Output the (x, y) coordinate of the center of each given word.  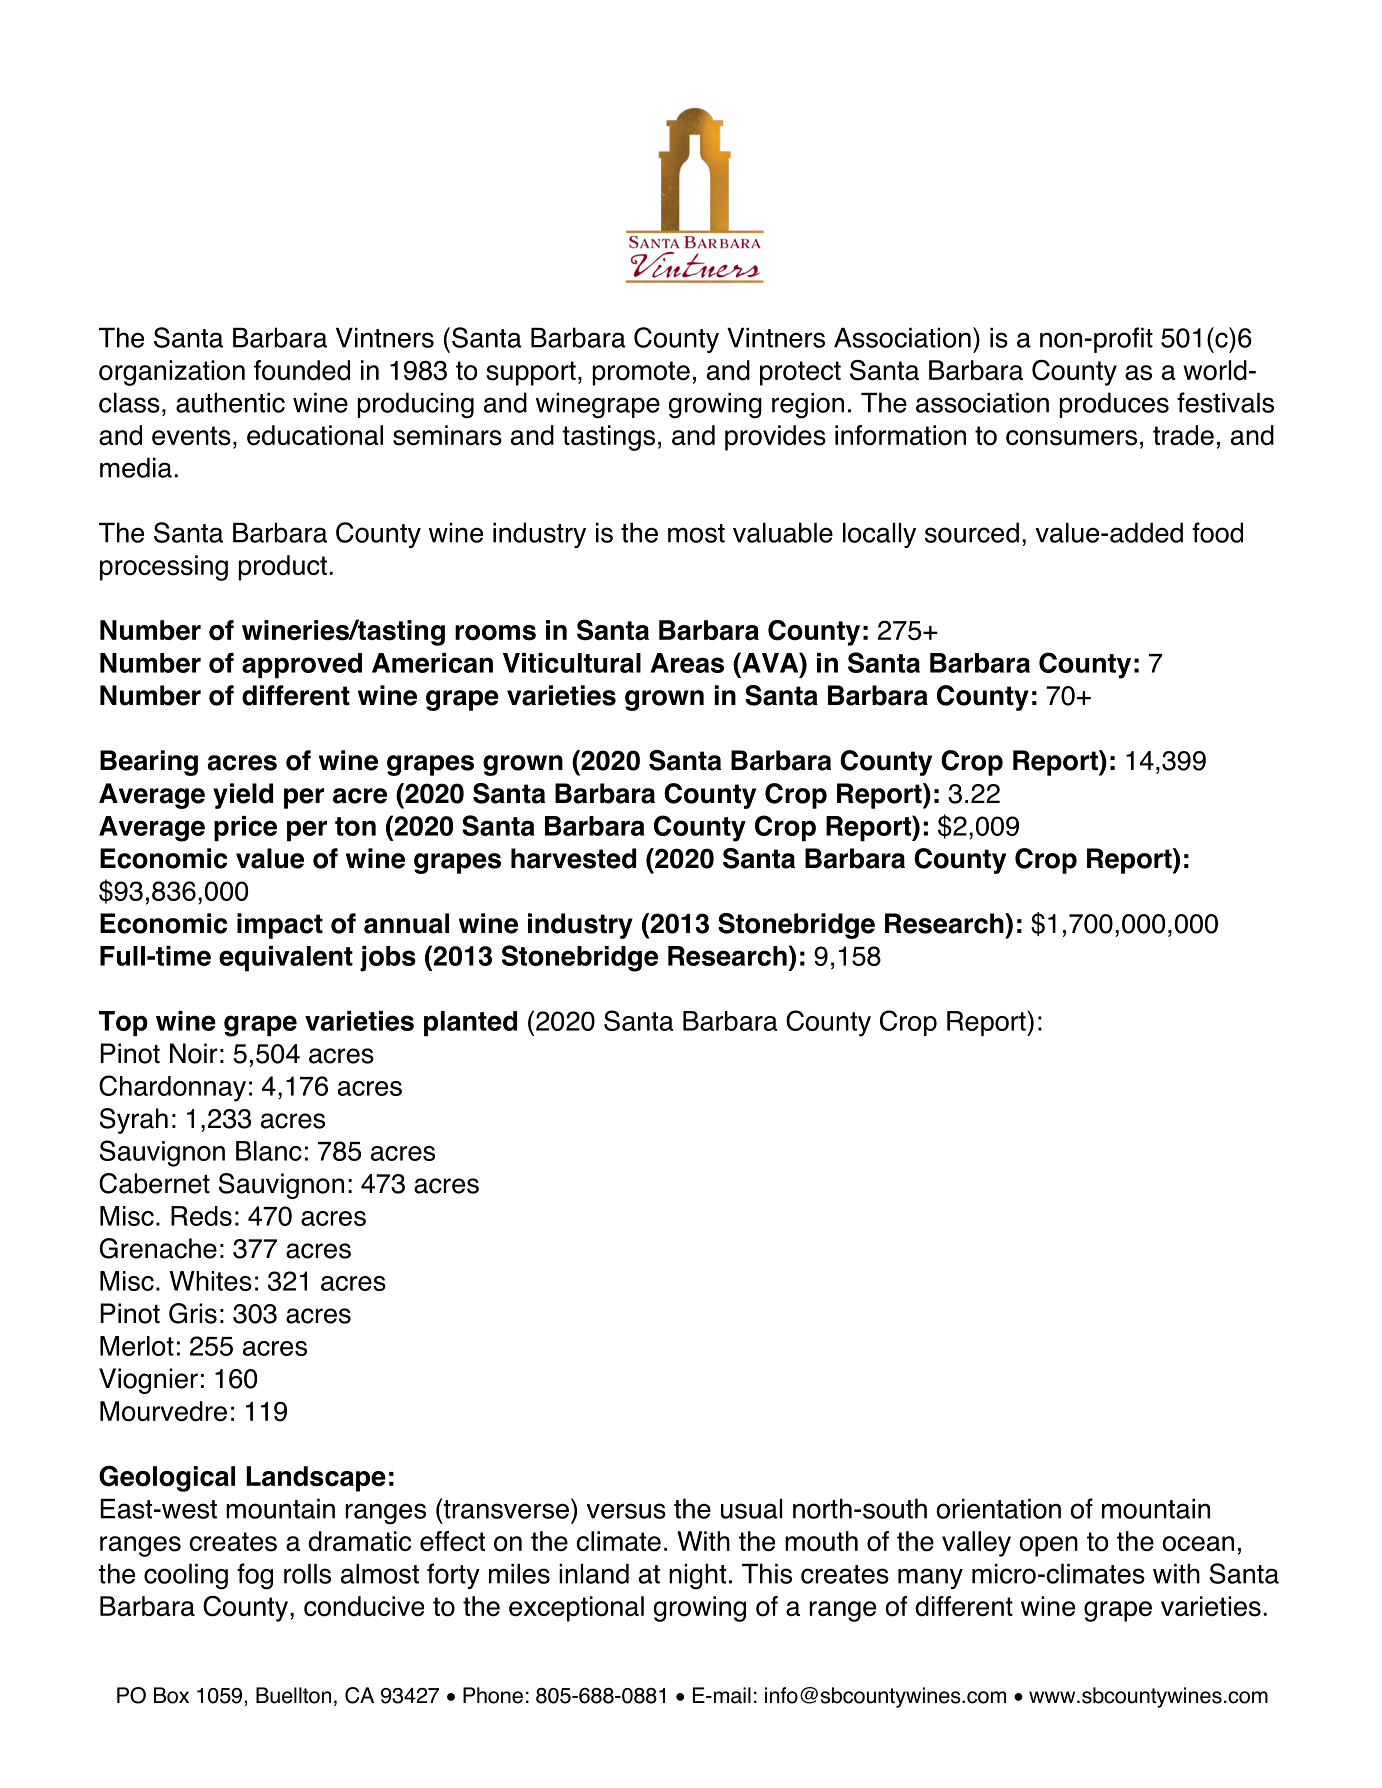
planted (470, 1023)
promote (641, 373)
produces (1114, 405)
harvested (573, 858)
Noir (194, 1053)
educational (315, 435)
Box (171, 1695)
